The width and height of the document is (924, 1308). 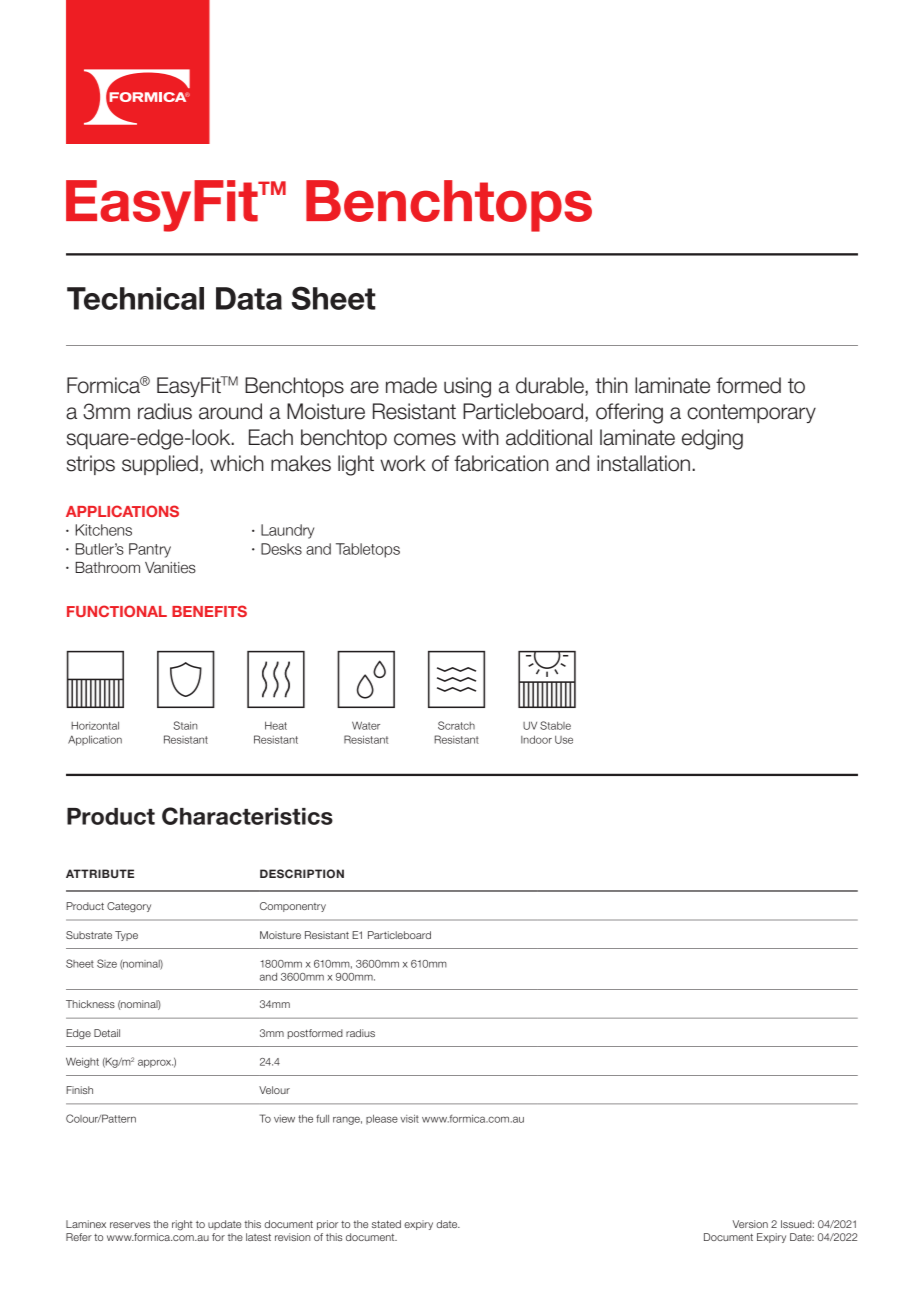 I want to click on Technical, so click(x=135, y=298).
